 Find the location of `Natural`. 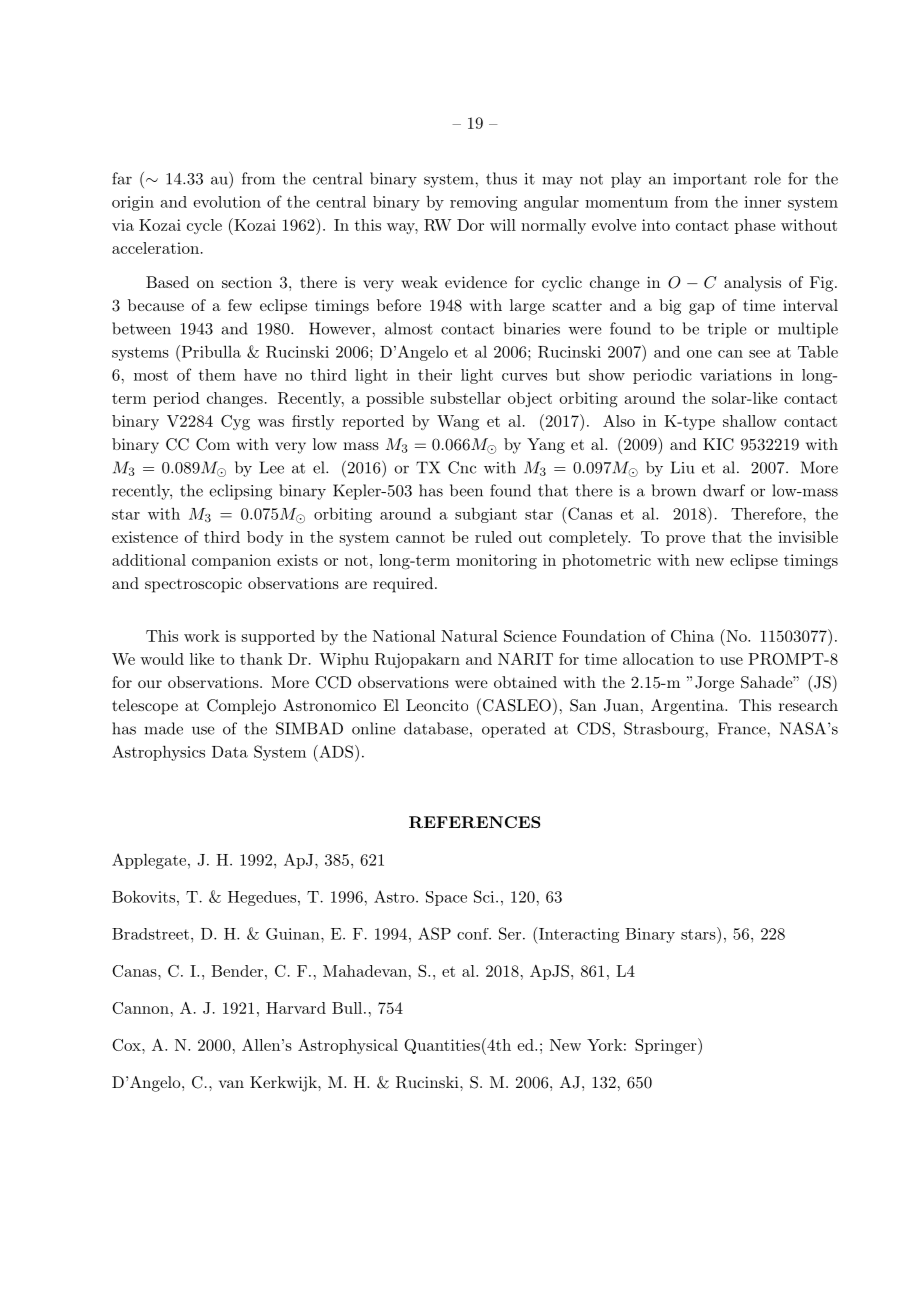

Natural is located at coordinates (469, 636).
